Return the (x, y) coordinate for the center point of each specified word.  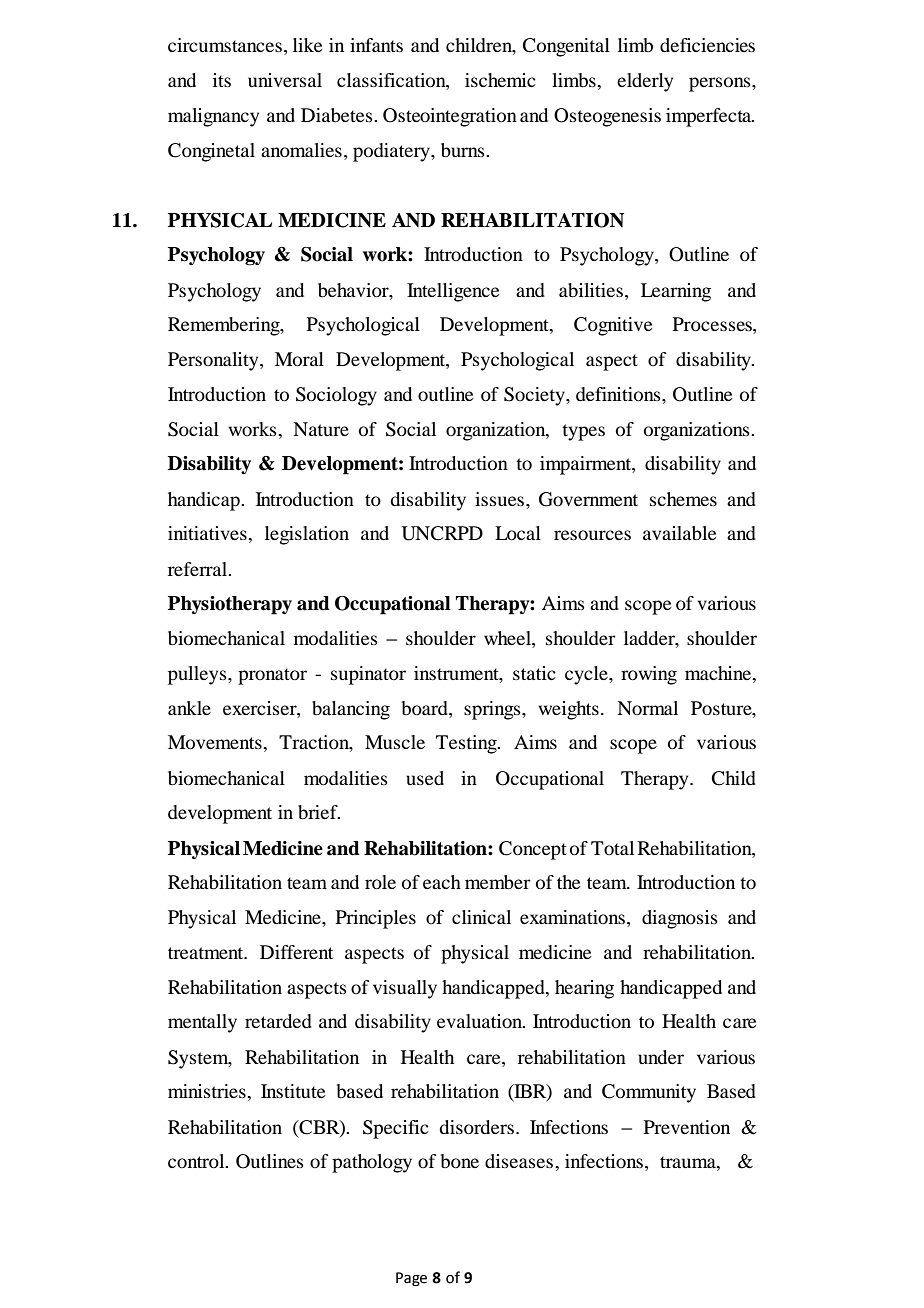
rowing (649, 675)
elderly (645, 82)
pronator (272, 676)
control (197, 1161)
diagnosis (680, 919)
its (222, 80)
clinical (481, 917)
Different (296, 952)
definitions (619, 394)
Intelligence (453, 292)
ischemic (500, 80)
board (426, 708)
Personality (214, 361)
